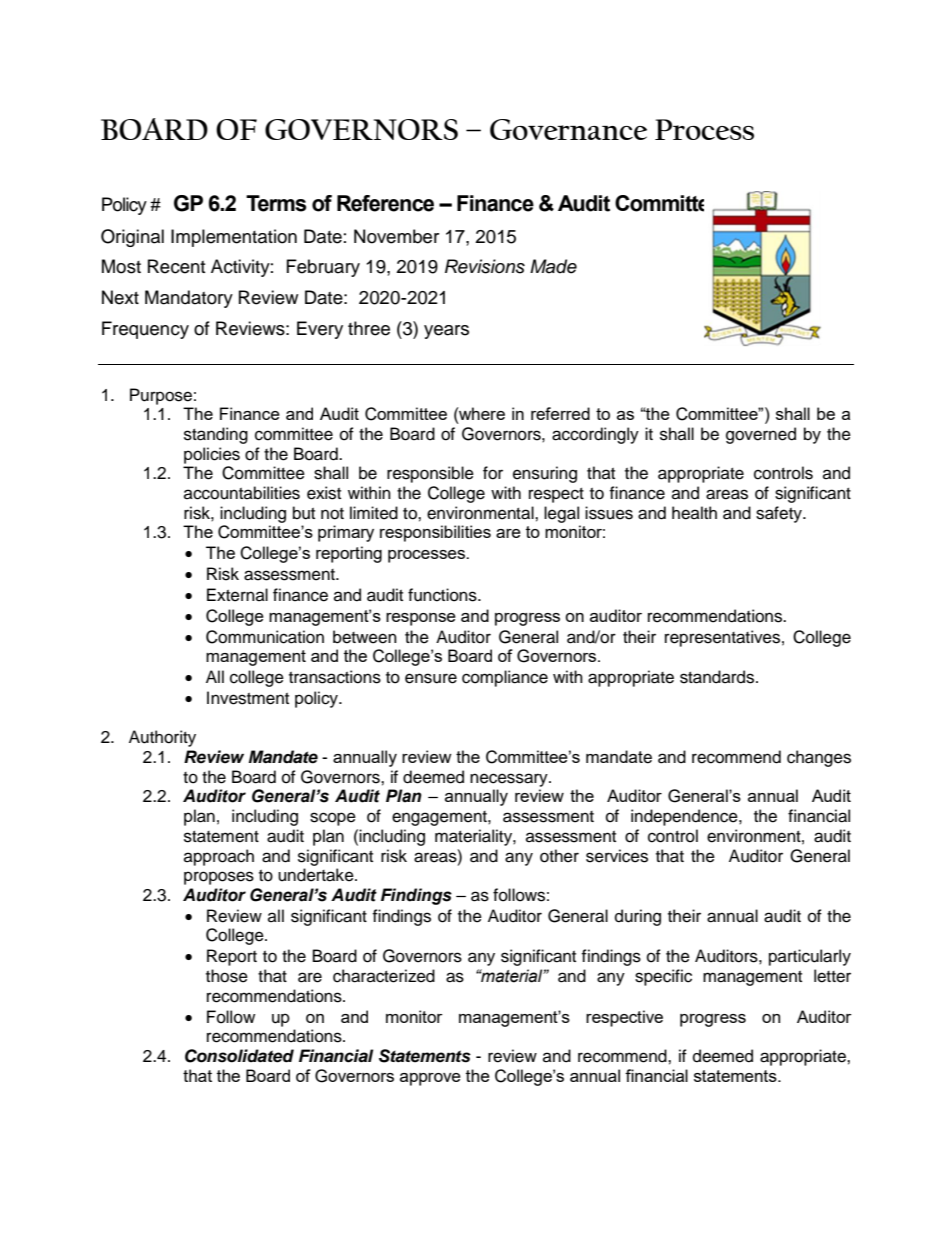 This screenshot has width=952, height=1233. I want to click on Terms, so click(276, 203).
